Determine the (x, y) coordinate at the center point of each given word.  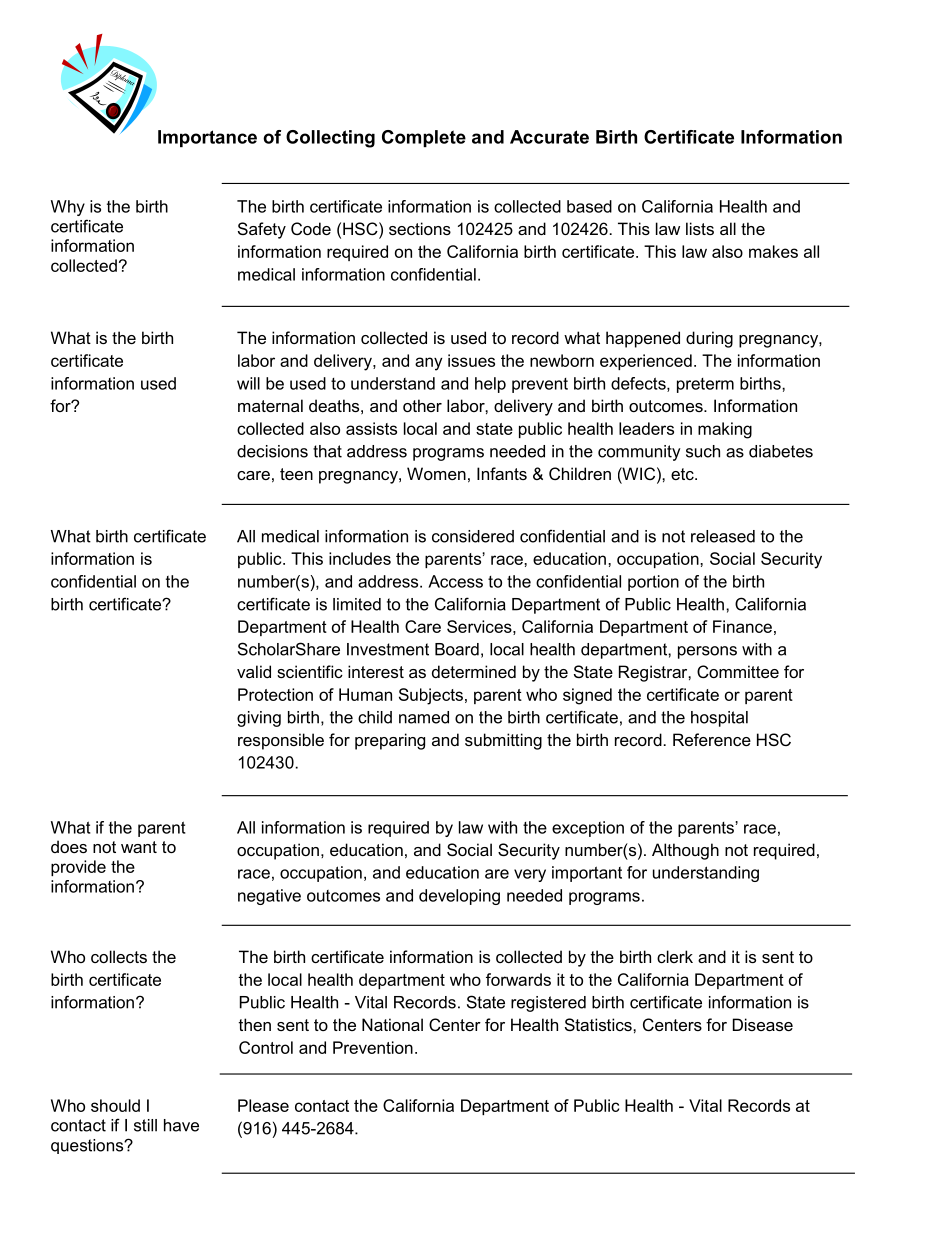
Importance (207, 138)
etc (683, 474)
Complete (424, 138)
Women (436, 473)
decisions (272, 451)
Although (685, 851)
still (145, 1125)
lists (700, 228)
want (139, 847)
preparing (390, 741)
